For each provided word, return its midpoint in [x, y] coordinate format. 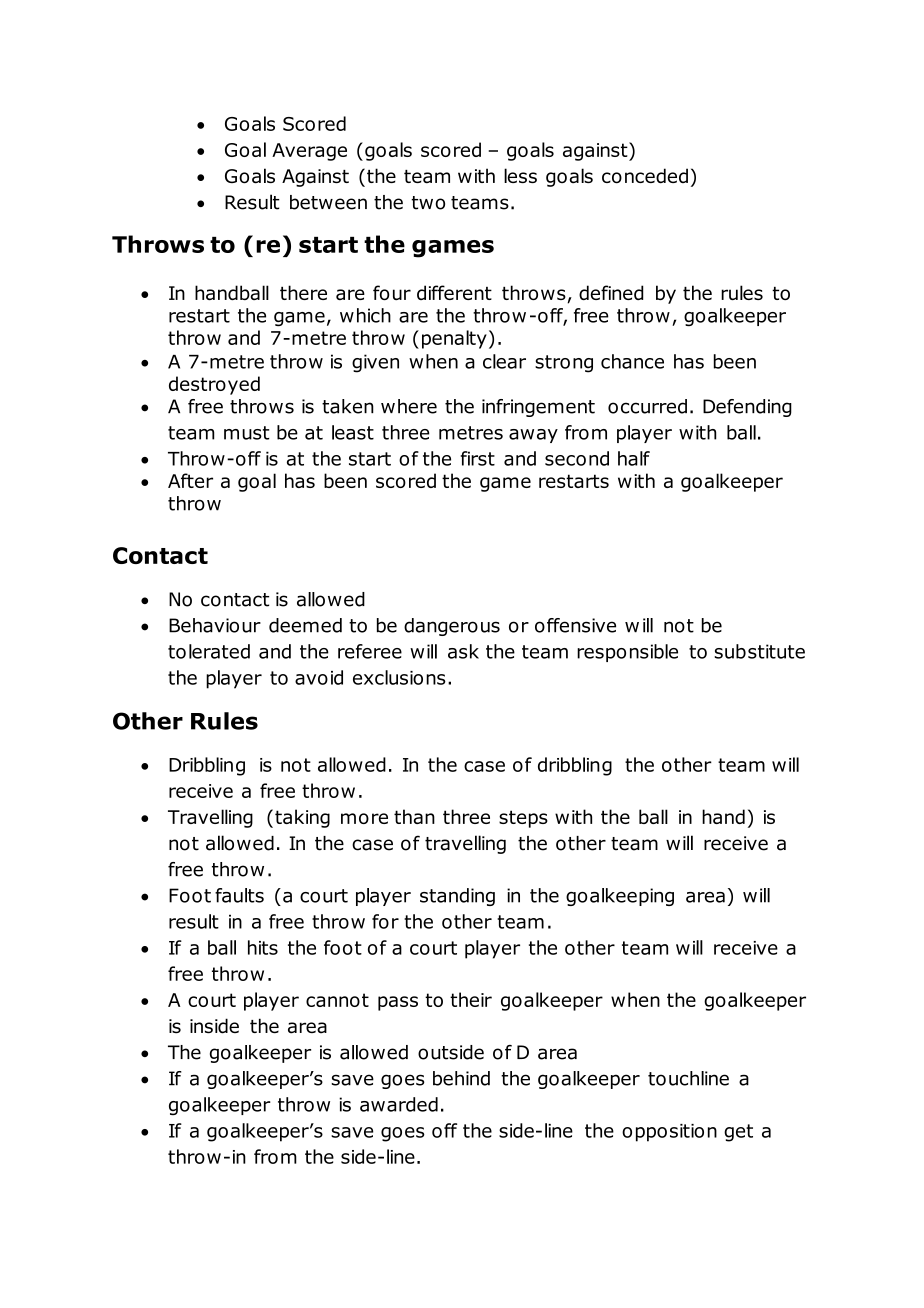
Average [309, 152]
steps [523, 819]
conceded [645, 176]
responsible [627, 653]
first [478, 458]
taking [302, 818]
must [247, 433]
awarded [399, 1104]
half [634, 458]
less [520, 175]
